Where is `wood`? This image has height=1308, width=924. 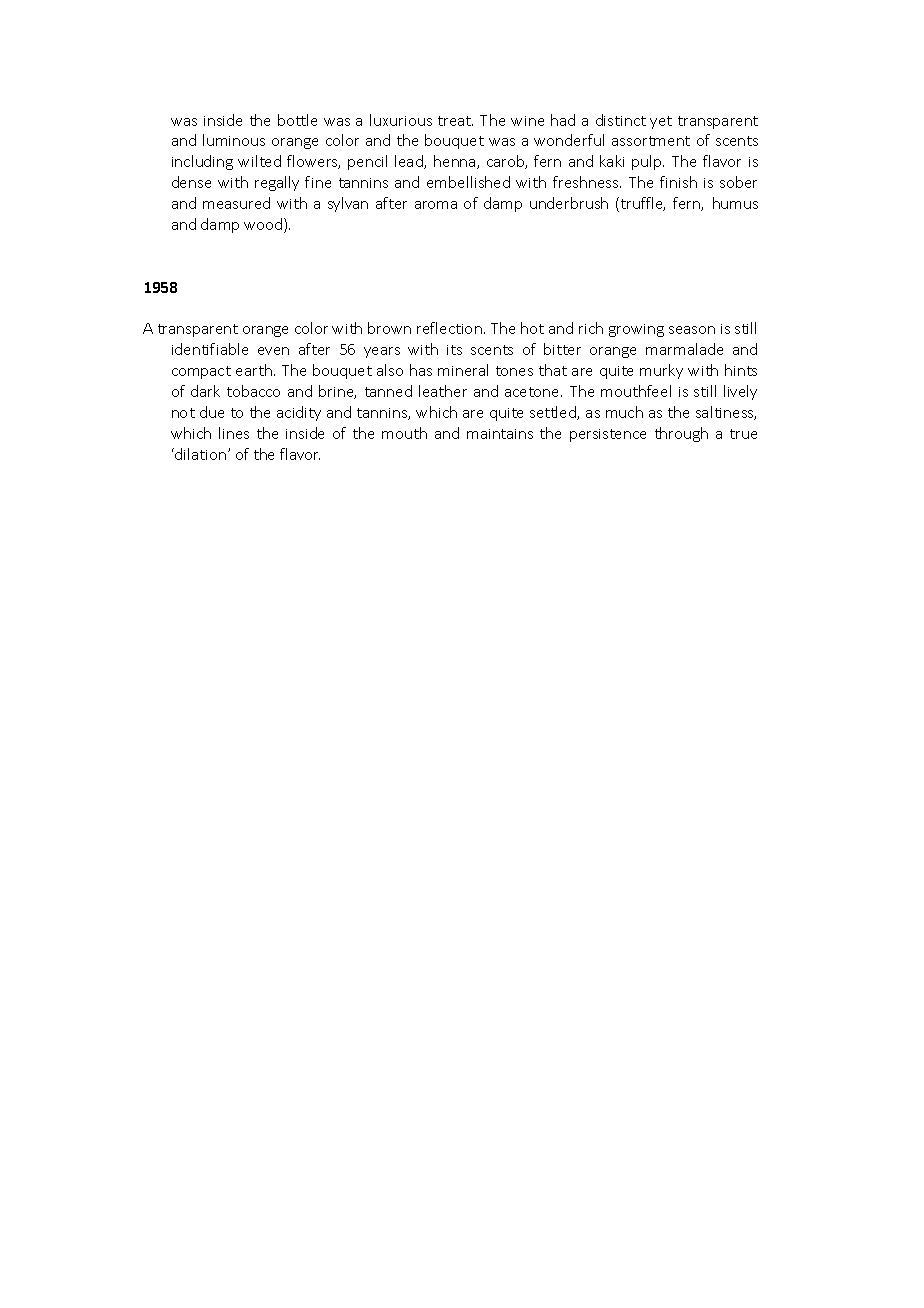 wood is located at coordinates (264, 225).
